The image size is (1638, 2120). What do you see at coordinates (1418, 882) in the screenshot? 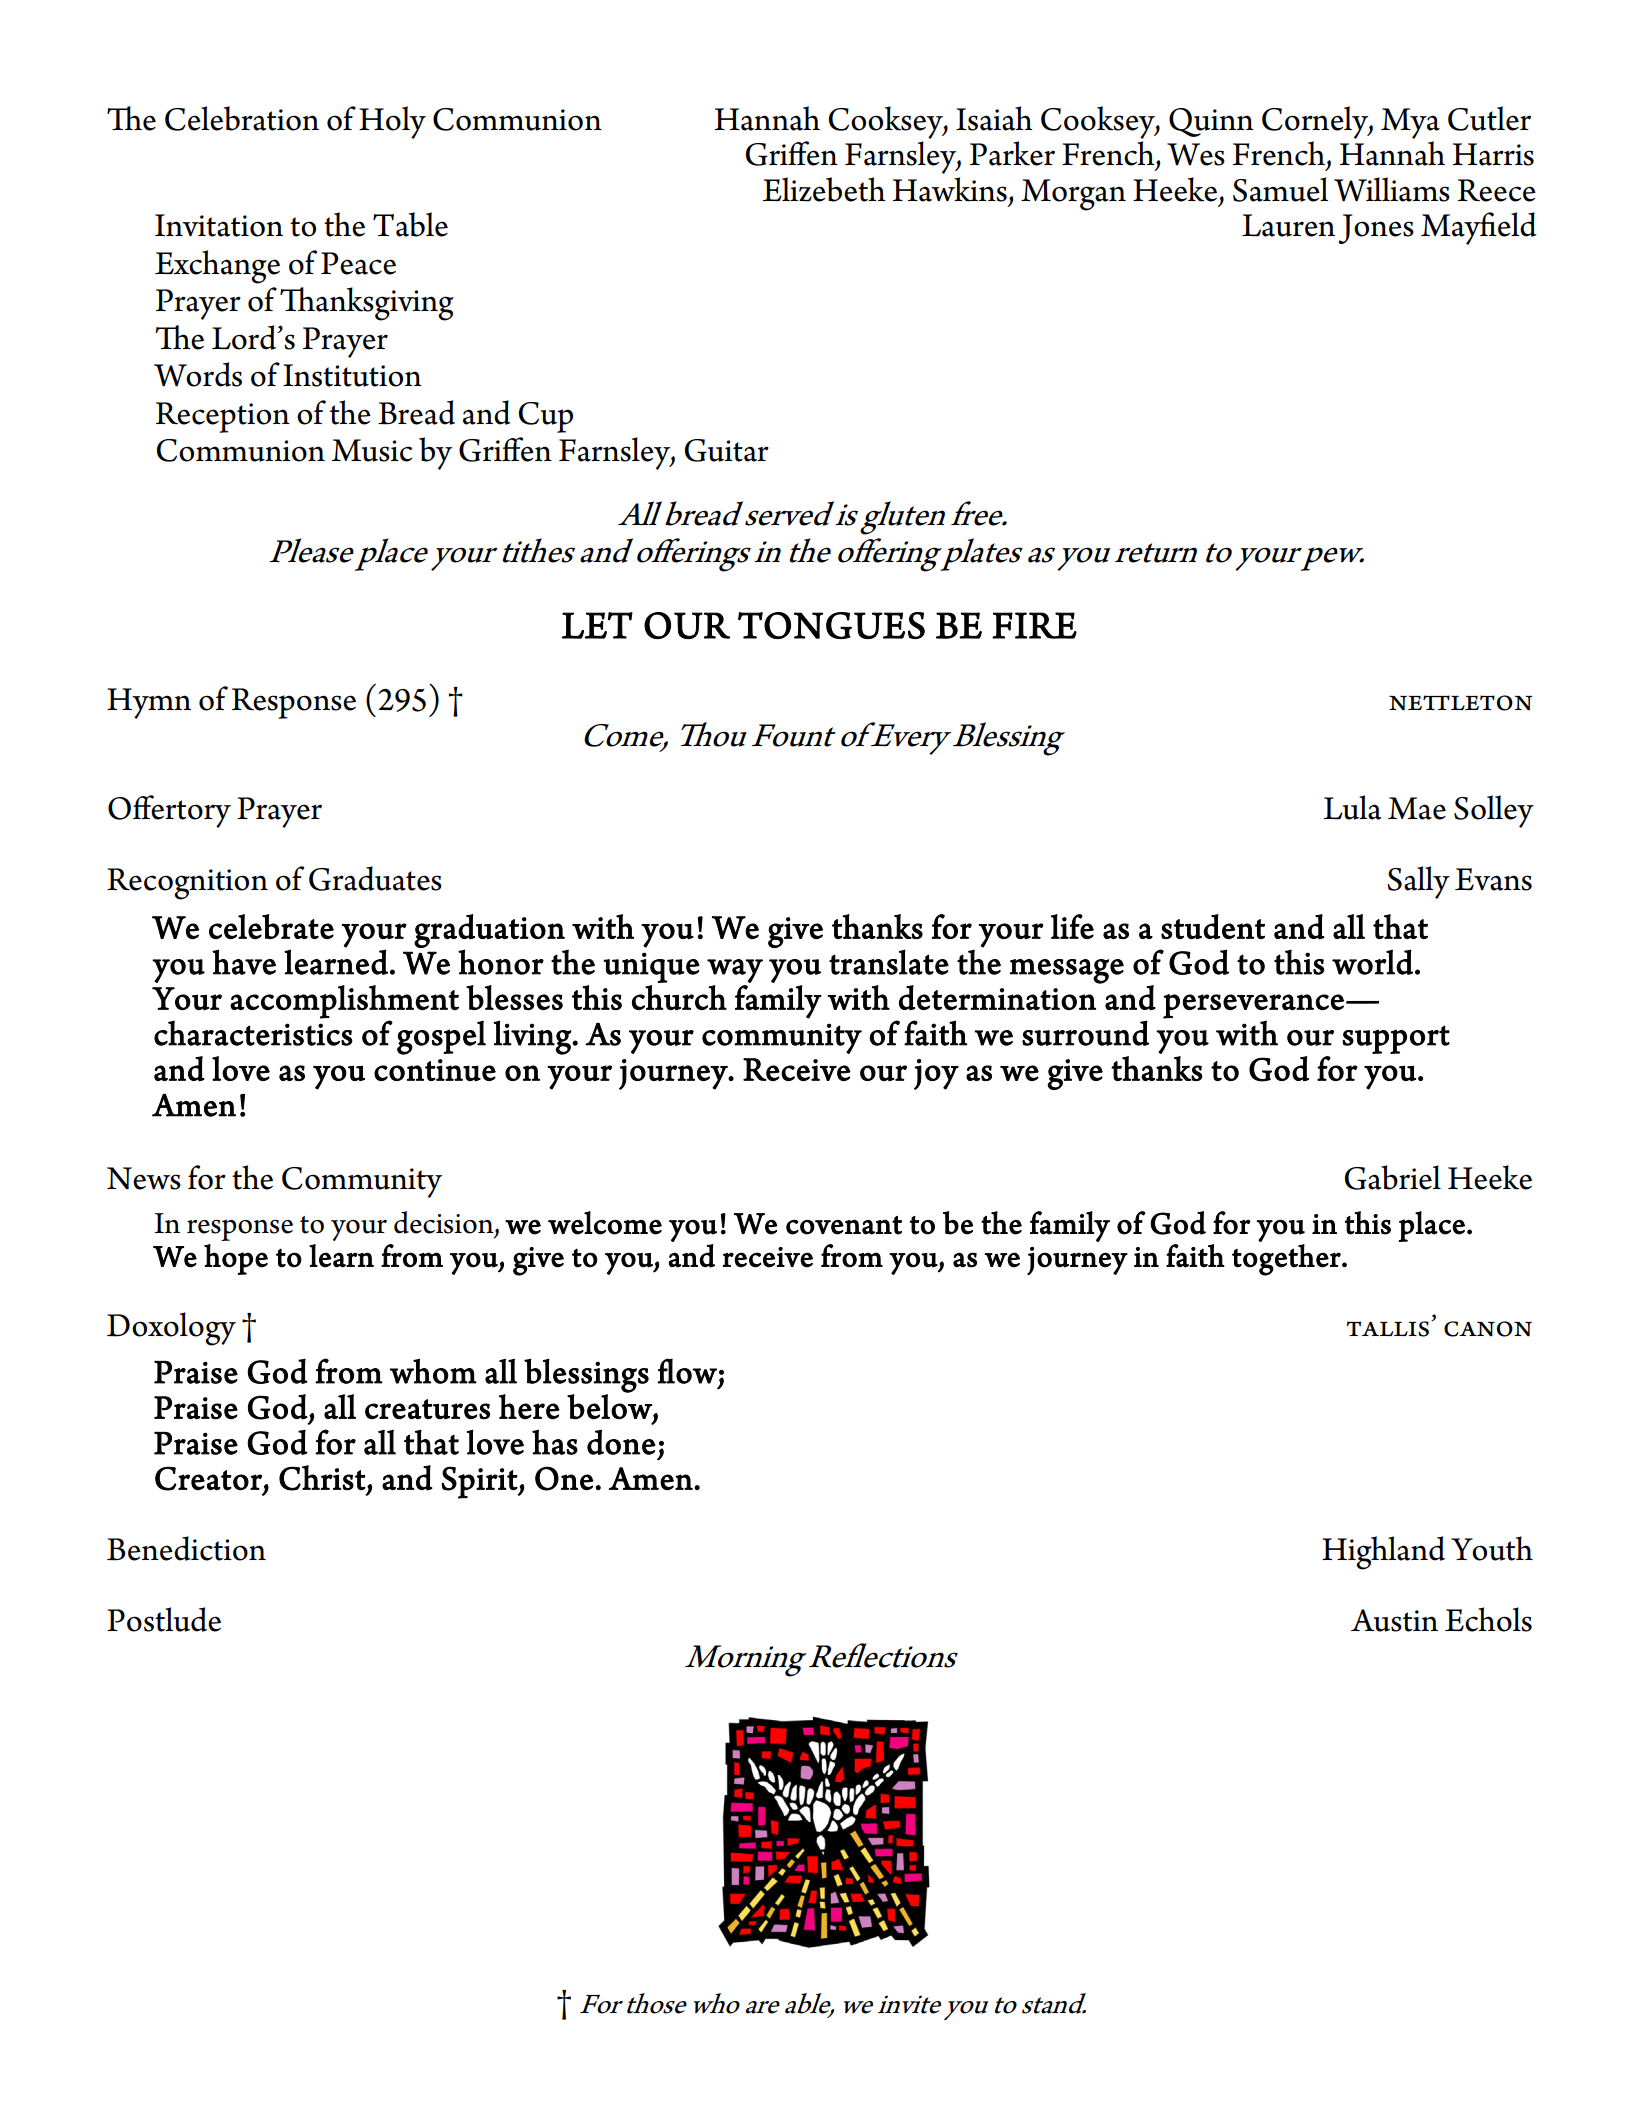
I see `Sally` at bounding box center [1418, 882].
